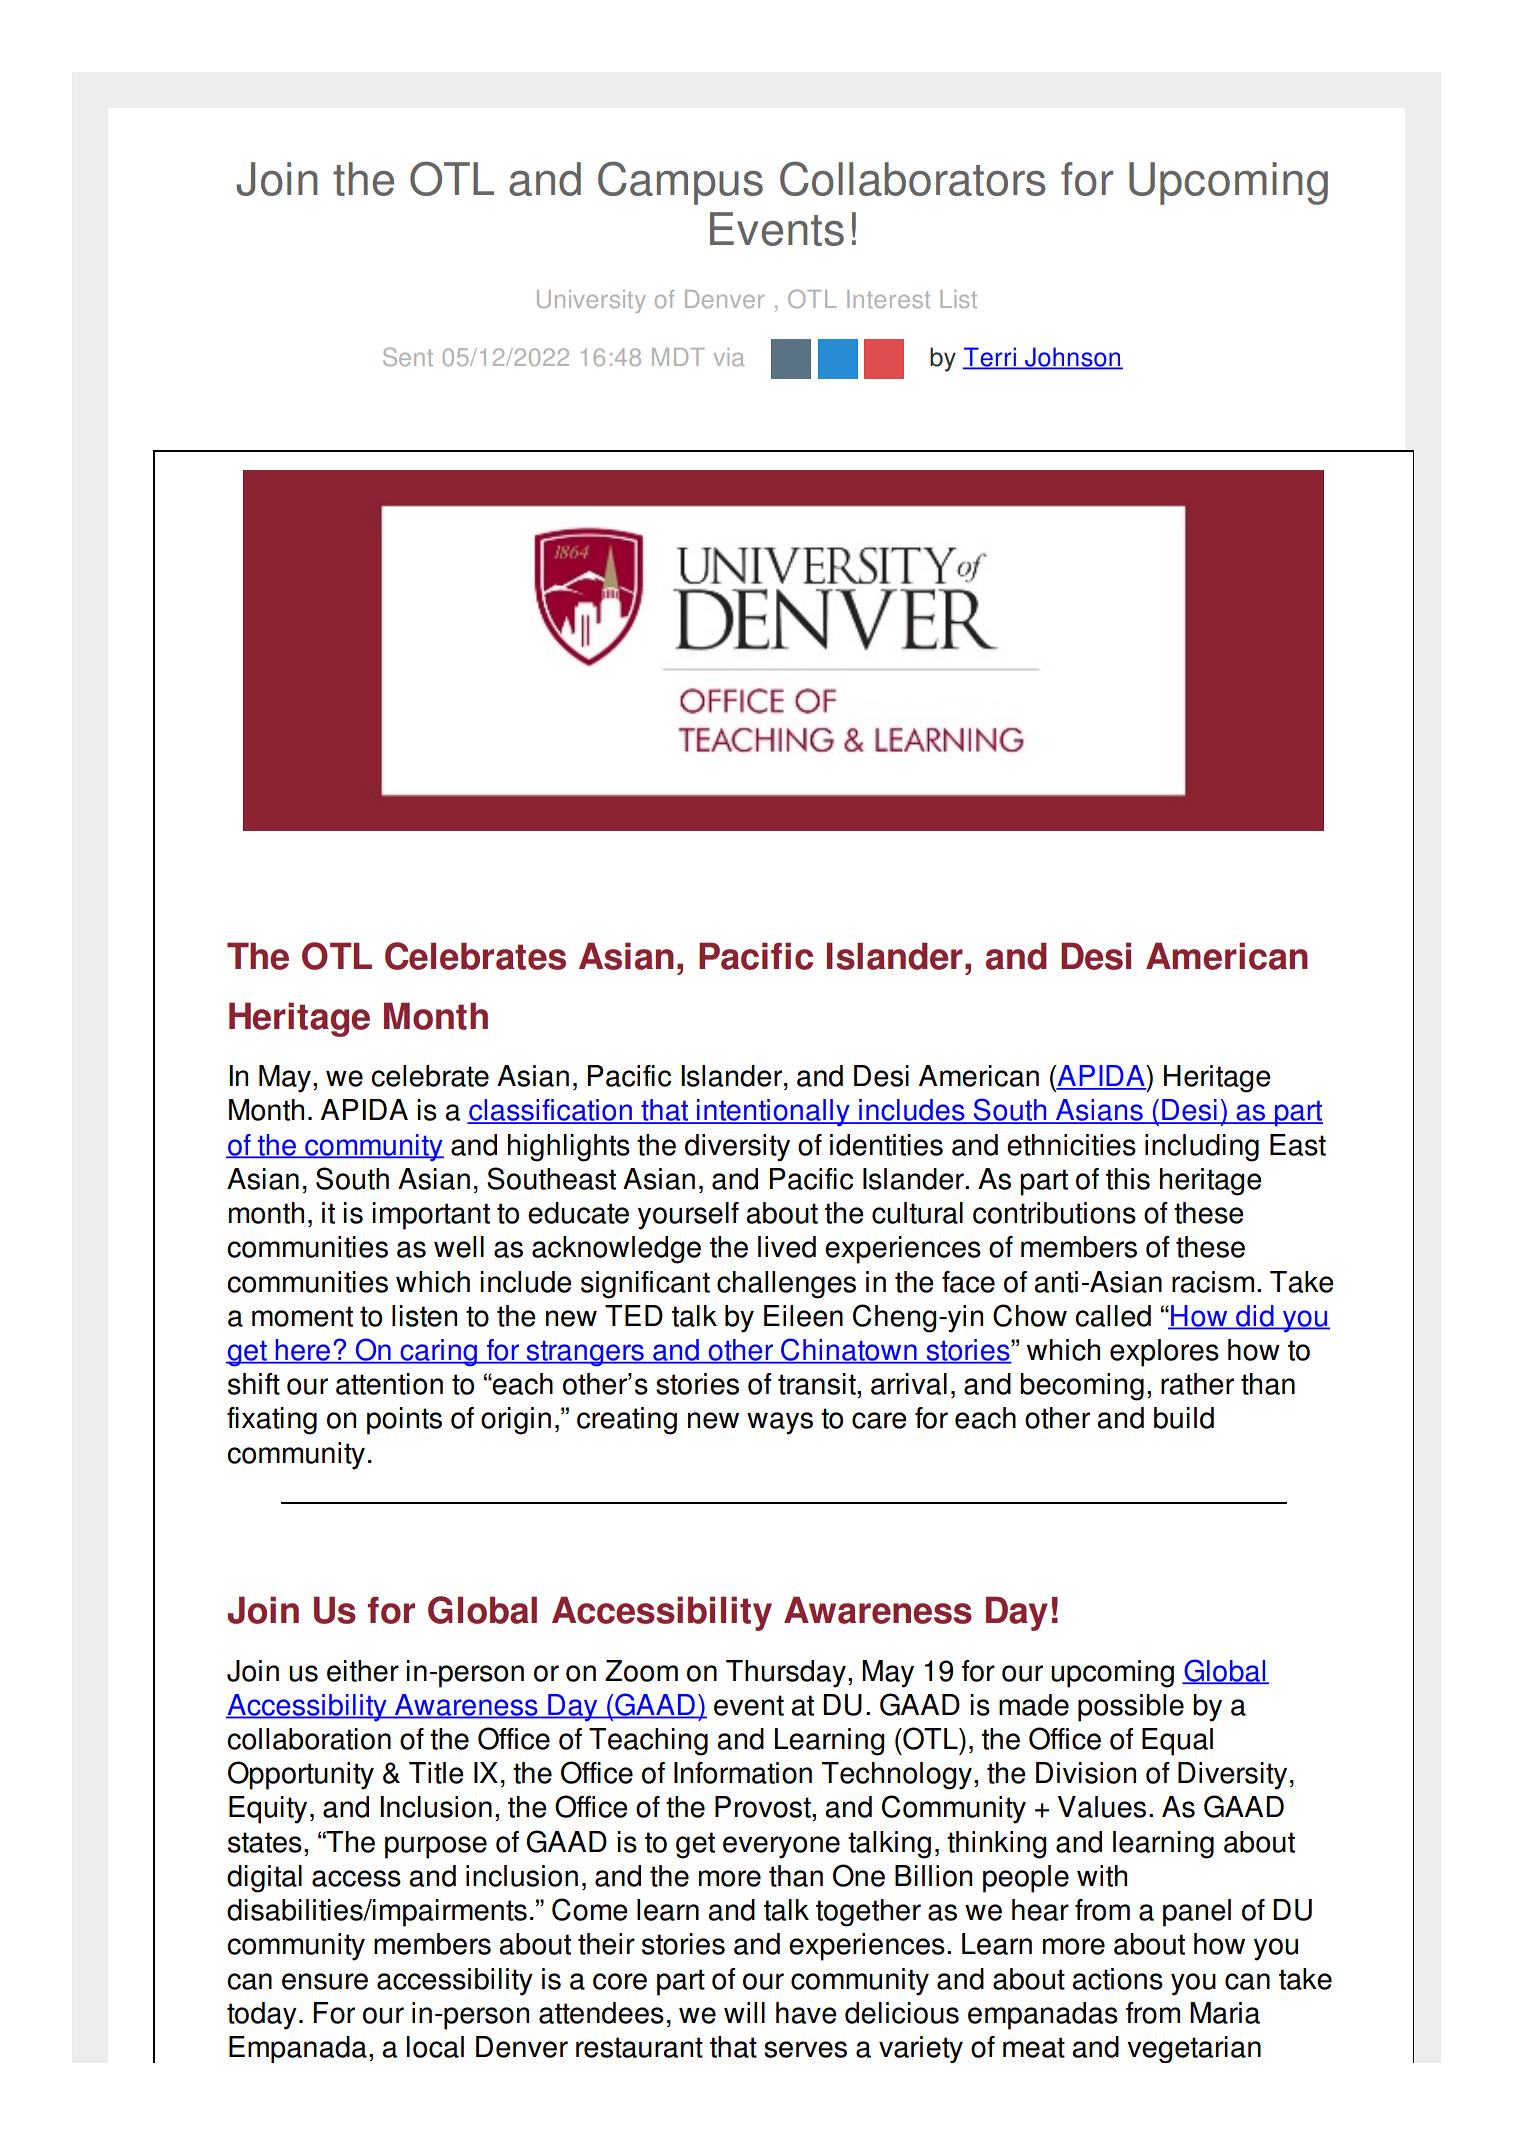 This image has width=1515, height=2144. What do you see at coordinates (550, 1111) in the image?
I see `classification` at bounding box center [550, 1111].
